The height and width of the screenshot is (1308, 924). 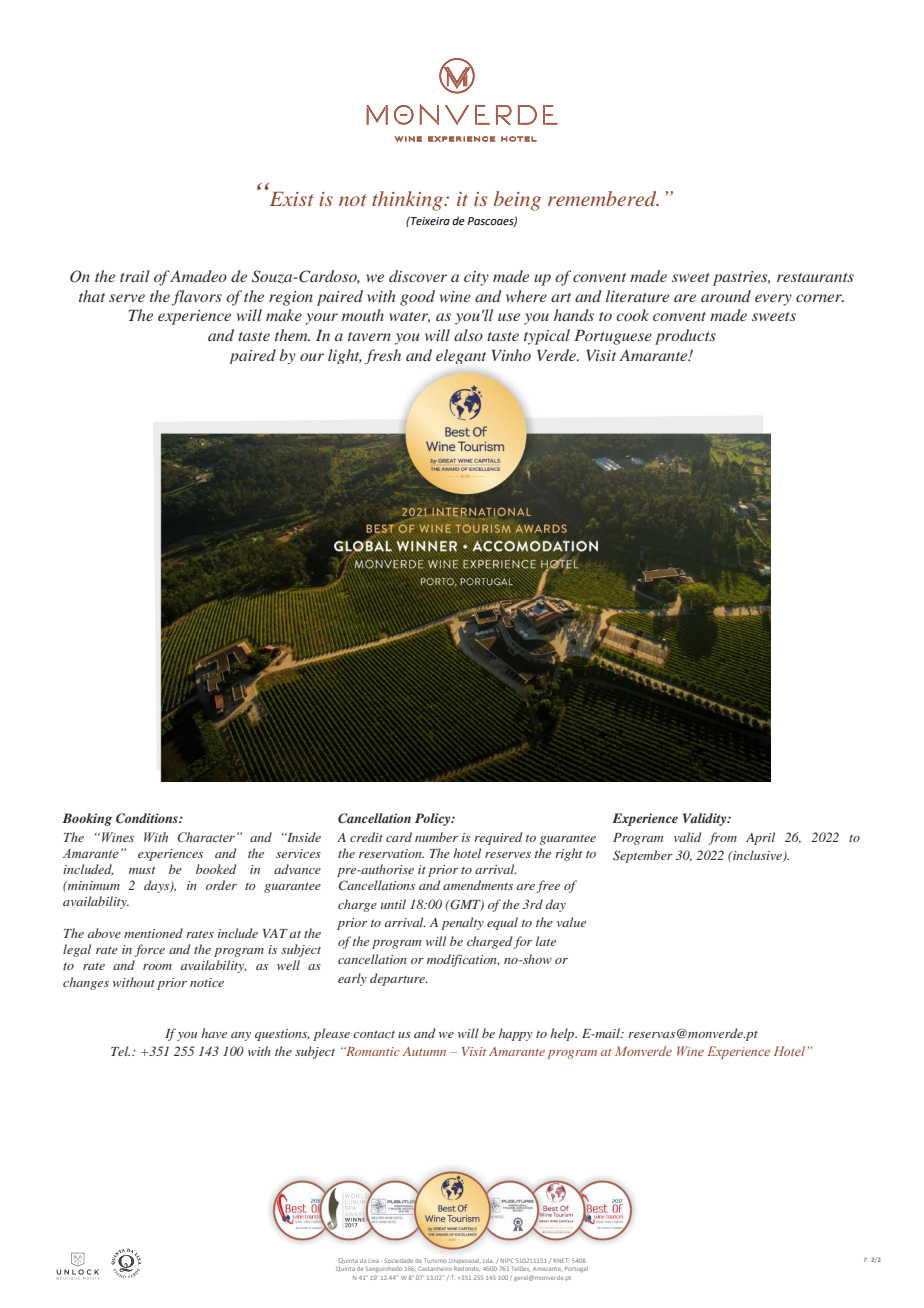 I want to click on products, so click(x=685, y=337).
